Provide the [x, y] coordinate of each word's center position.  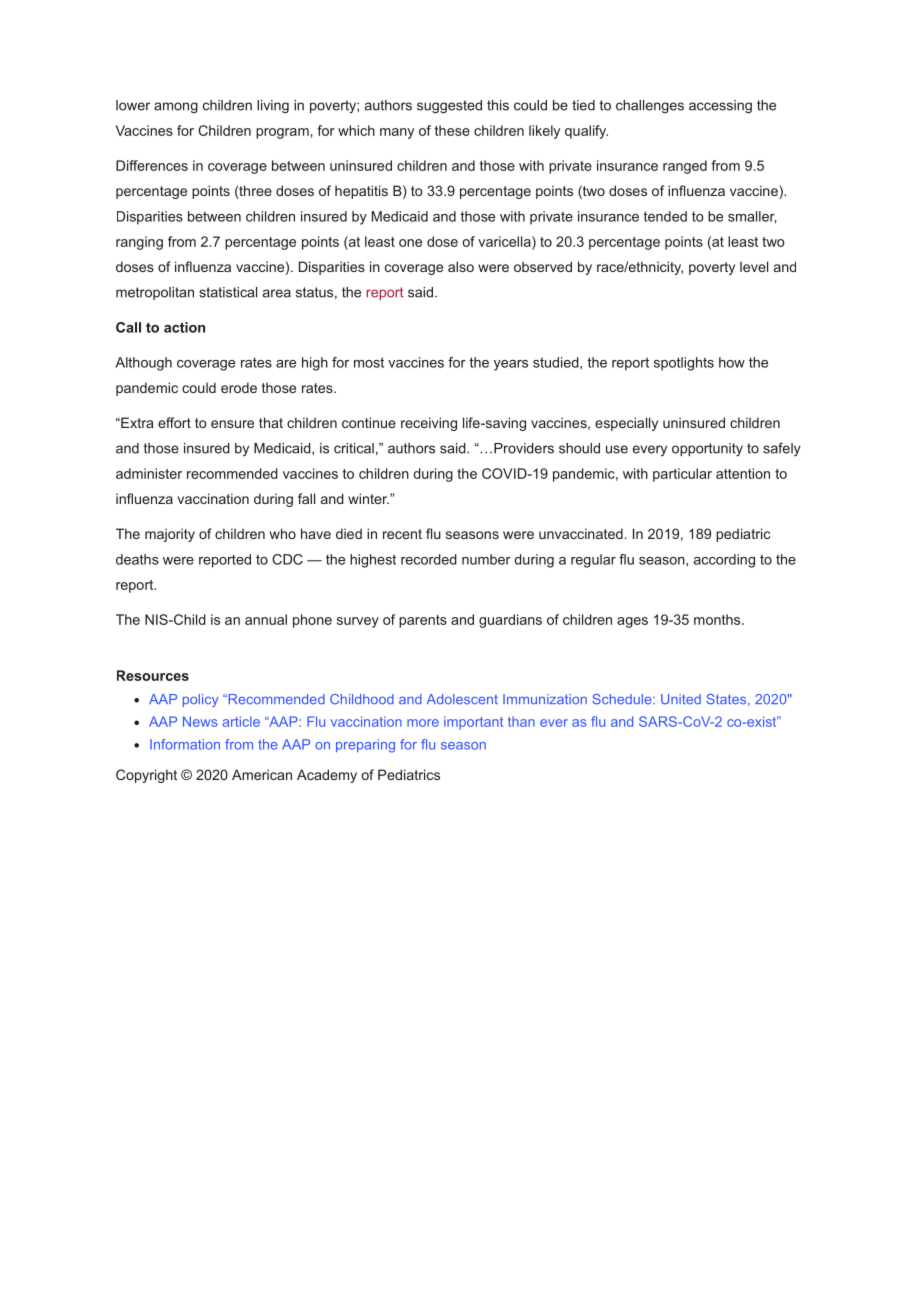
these [452, 130]
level [754, 266]
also [461, 266]
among [176, 108]
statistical [228, 292]
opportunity [707, 450]
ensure [232, 424]
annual [266, 619]
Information [185, 744]
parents [423, 621]
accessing [720, 107]
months [717, 619]
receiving [429, 424]
